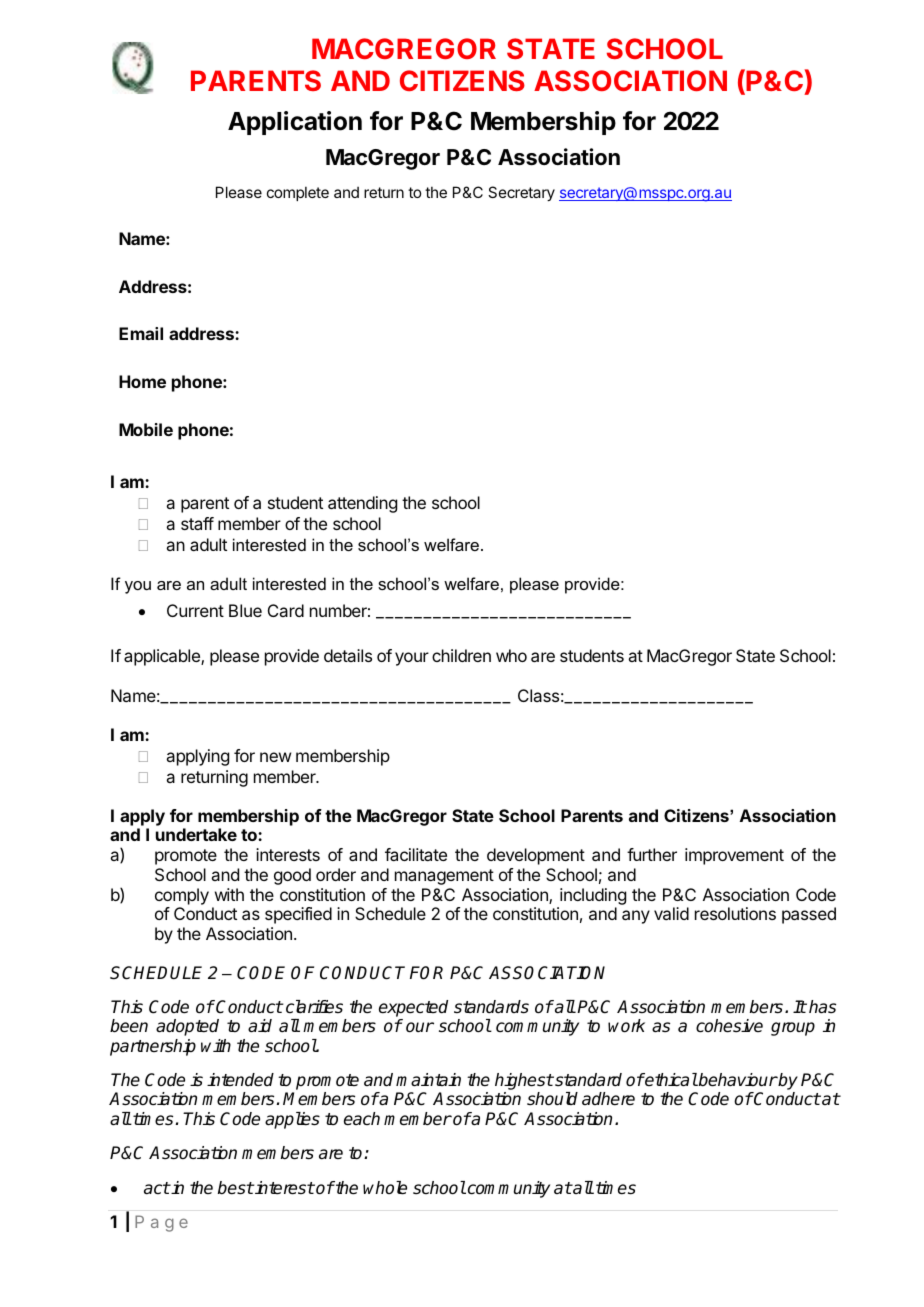  What do you see at coordinates (163, 657) in the document?
I see `applicable` at bounding box center [163, 657].
